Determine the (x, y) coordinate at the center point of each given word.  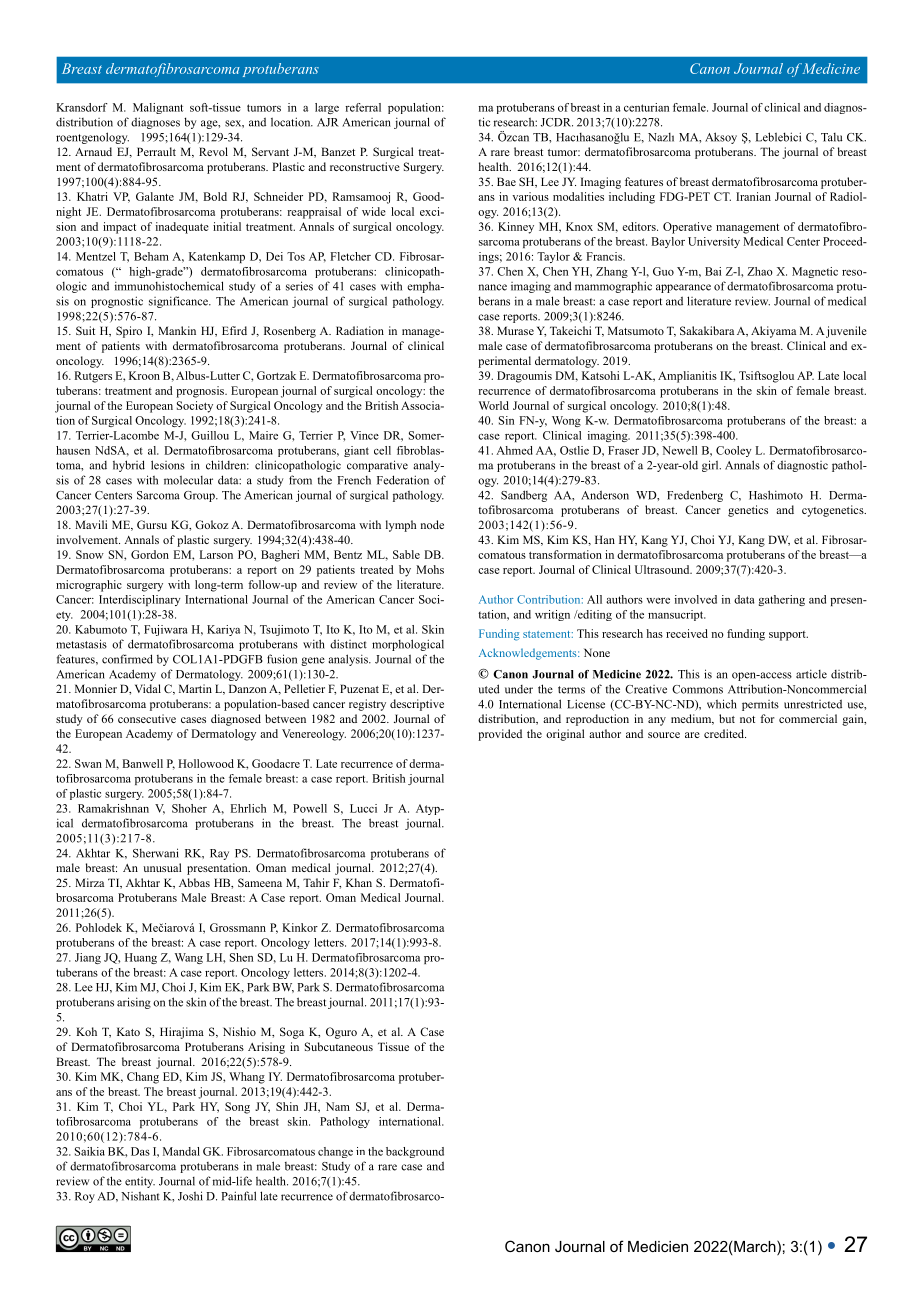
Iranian (753, 196)
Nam (338, 1106)
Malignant (158, 108)
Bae (506, 181)
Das (140, 1151)
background (415, 1152)
